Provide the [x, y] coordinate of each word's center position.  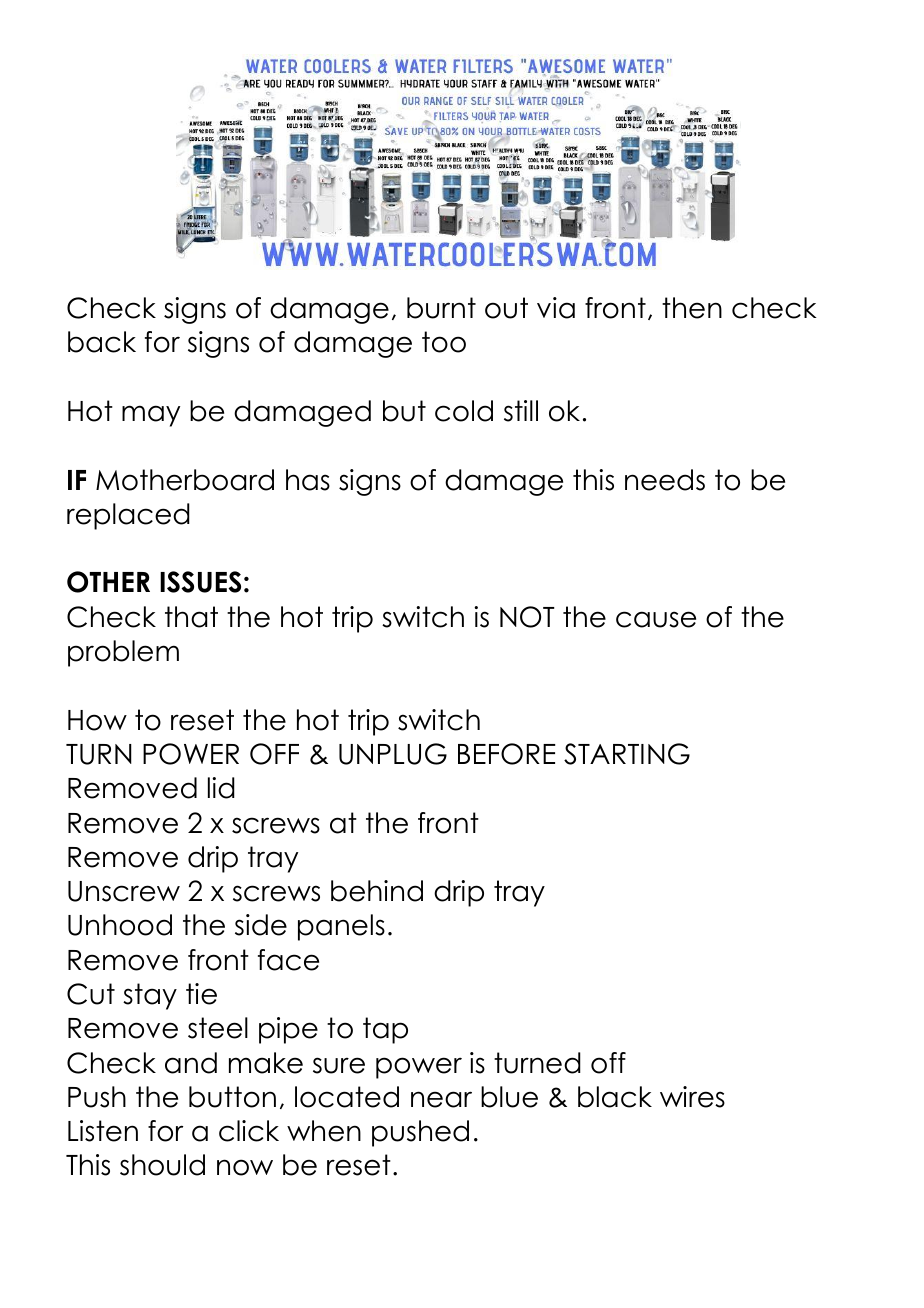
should [162, 1165]
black [615, 1097]
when [324, 1131]
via [556, 308]
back [102, 342]
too [444, 342]
